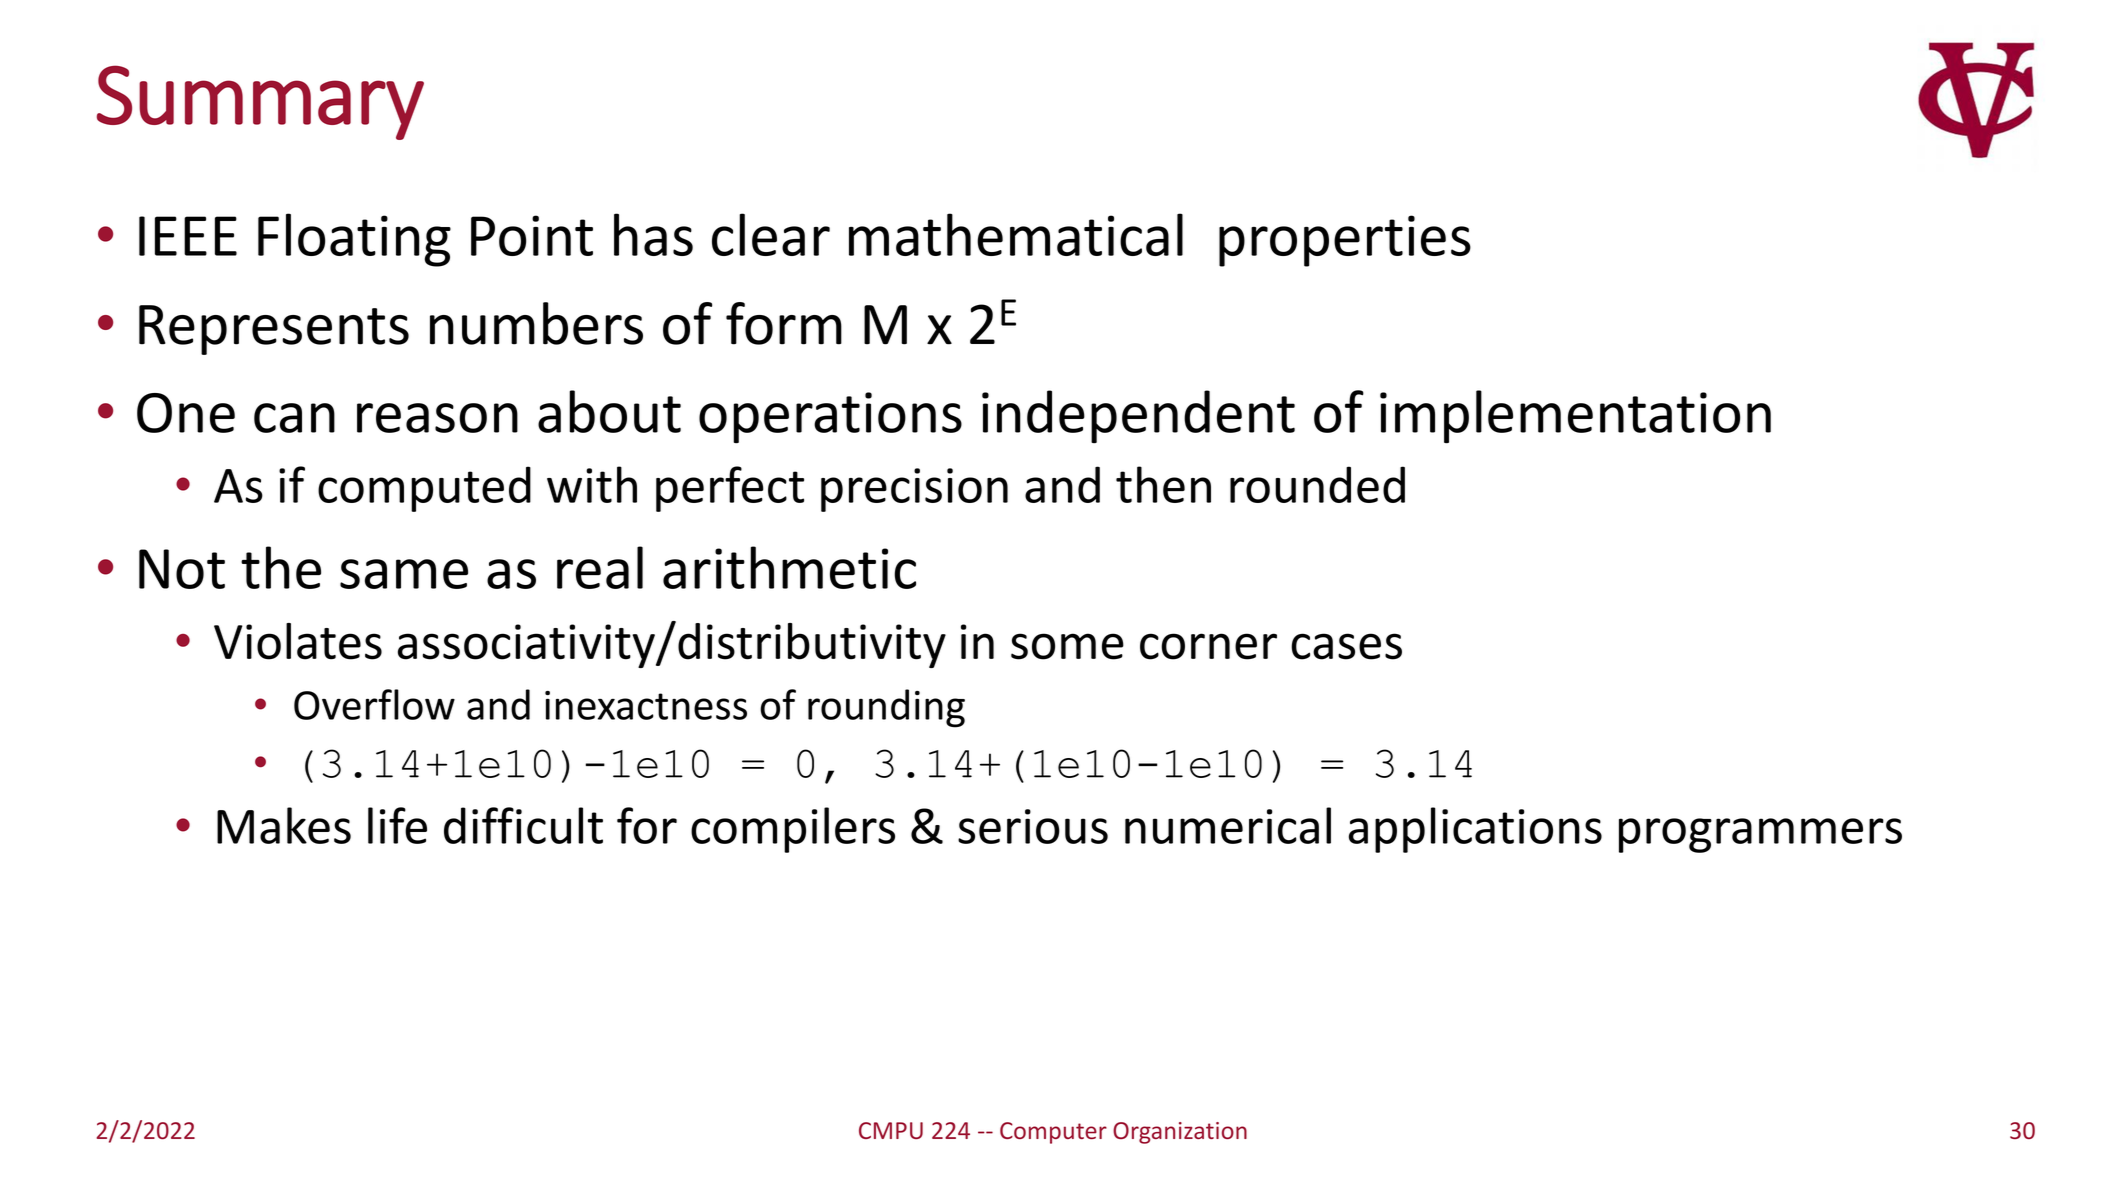  What do you see at coordinates (830, 418) in the screenshot?
I see `operations` at bounding box center [830, 418].
